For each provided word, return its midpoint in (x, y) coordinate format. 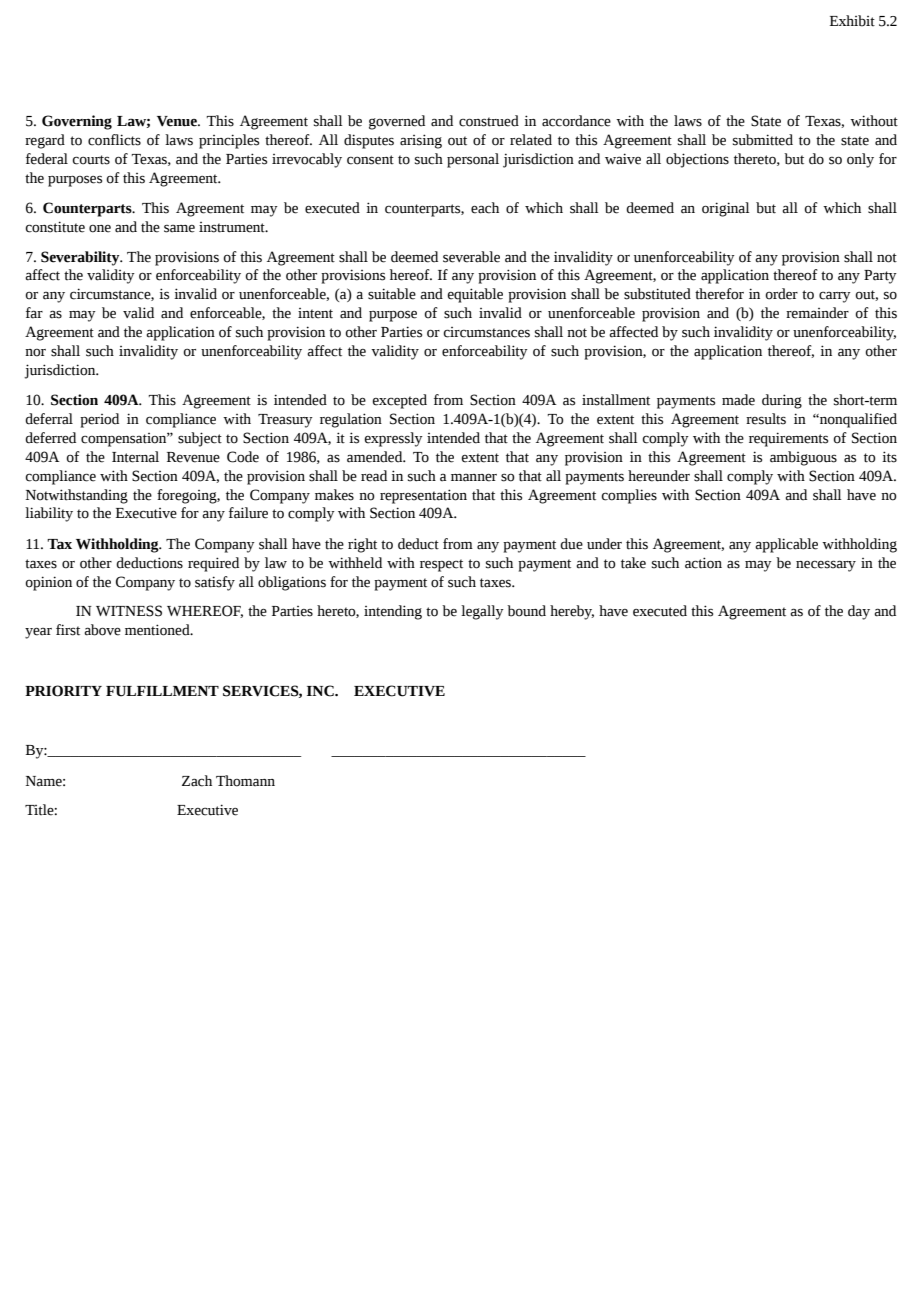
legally (482, 612)
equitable (475, 295)
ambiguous (803, 458)
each (485, 208)
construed (489, 121)
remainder (817, 313)
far (34, 313)
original (726, 209)
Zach (197, 781)
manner (474, 478)
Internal (135, 457)
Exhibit (852, 21)
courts (91, 160)
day (859, 612)
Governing (77, 122)
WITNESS (129, 611)
